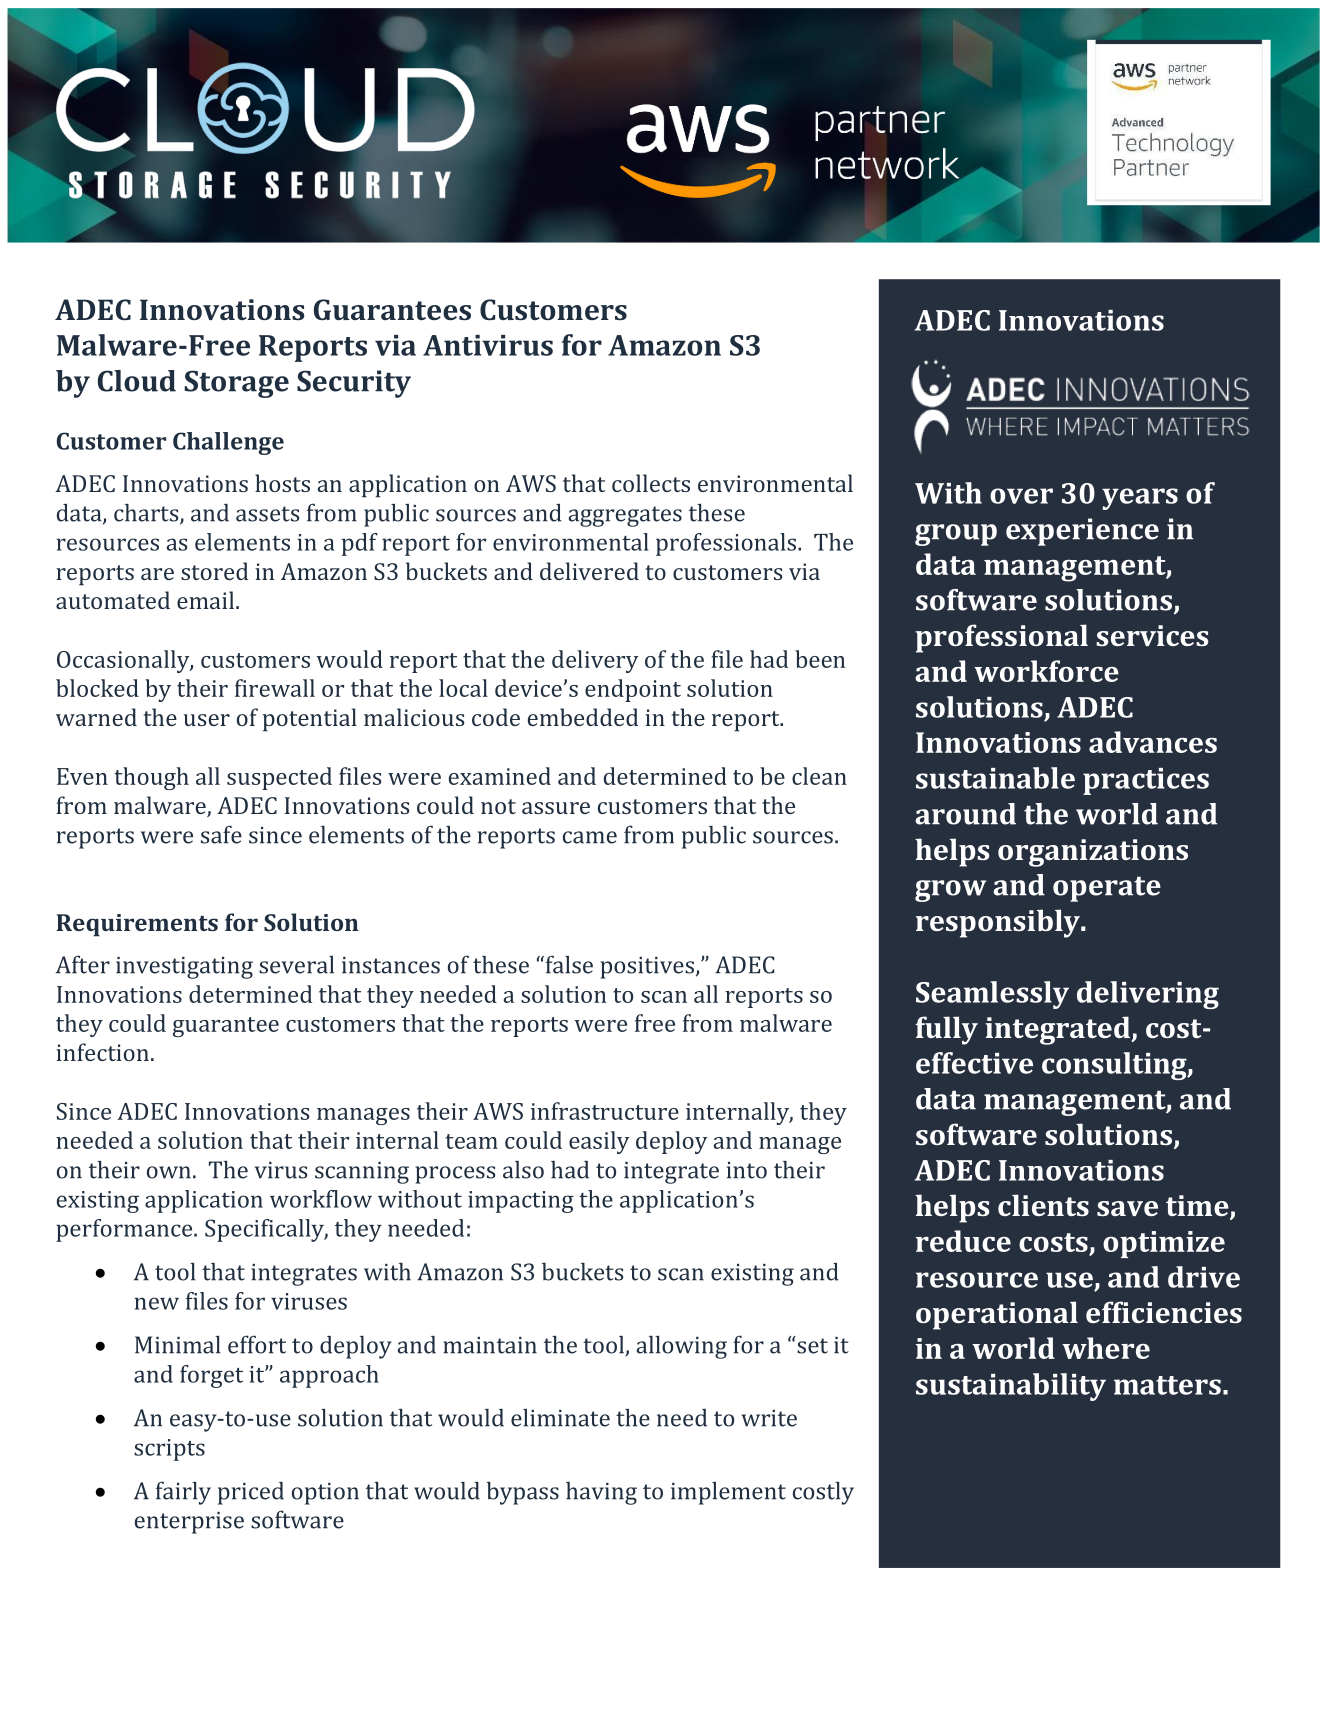 This screenshot has width=1328, height=1719. I want to click on Seamlessly, so click(992, 995).
